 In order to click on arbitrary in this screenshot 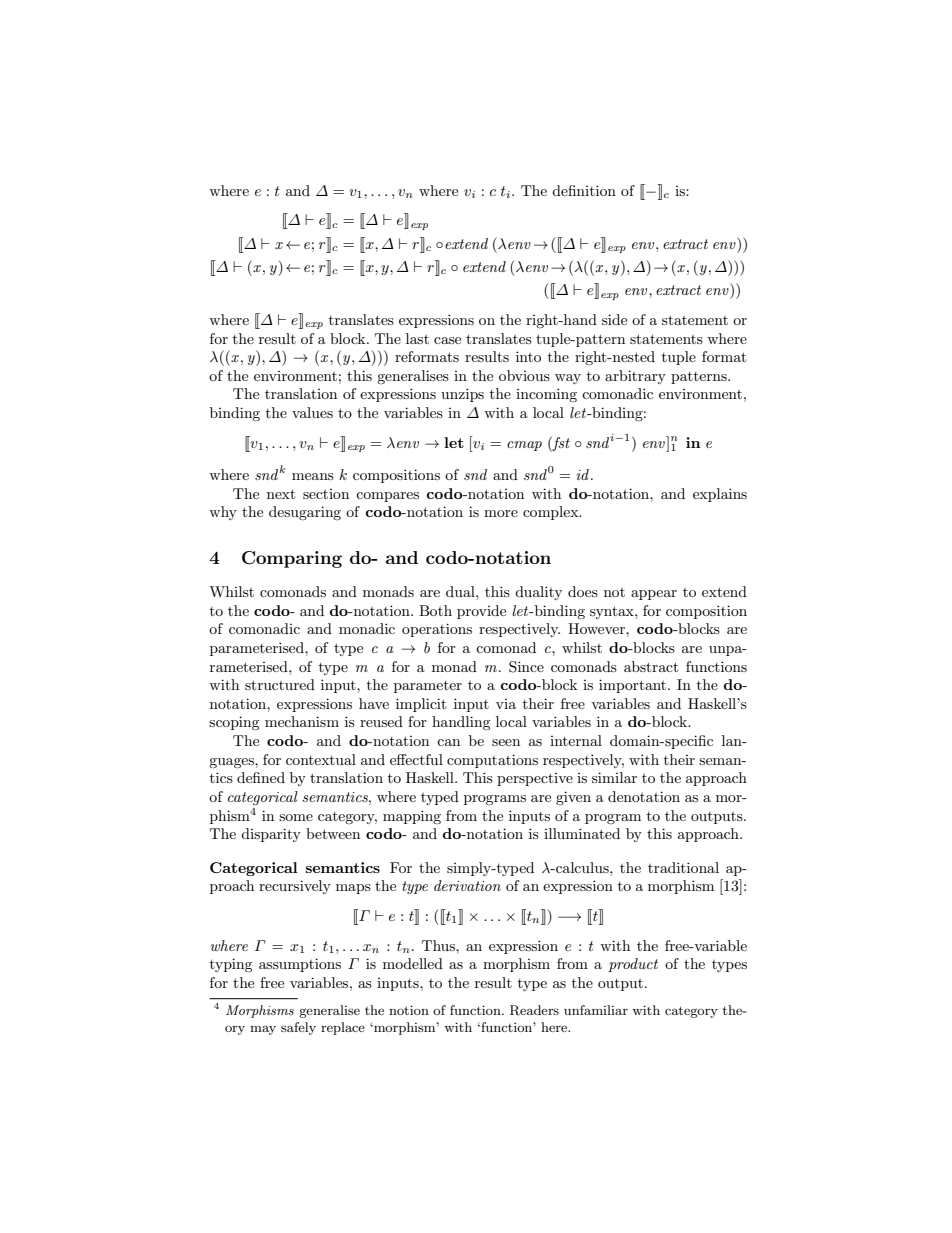, I will do `click(635, 377)`.
